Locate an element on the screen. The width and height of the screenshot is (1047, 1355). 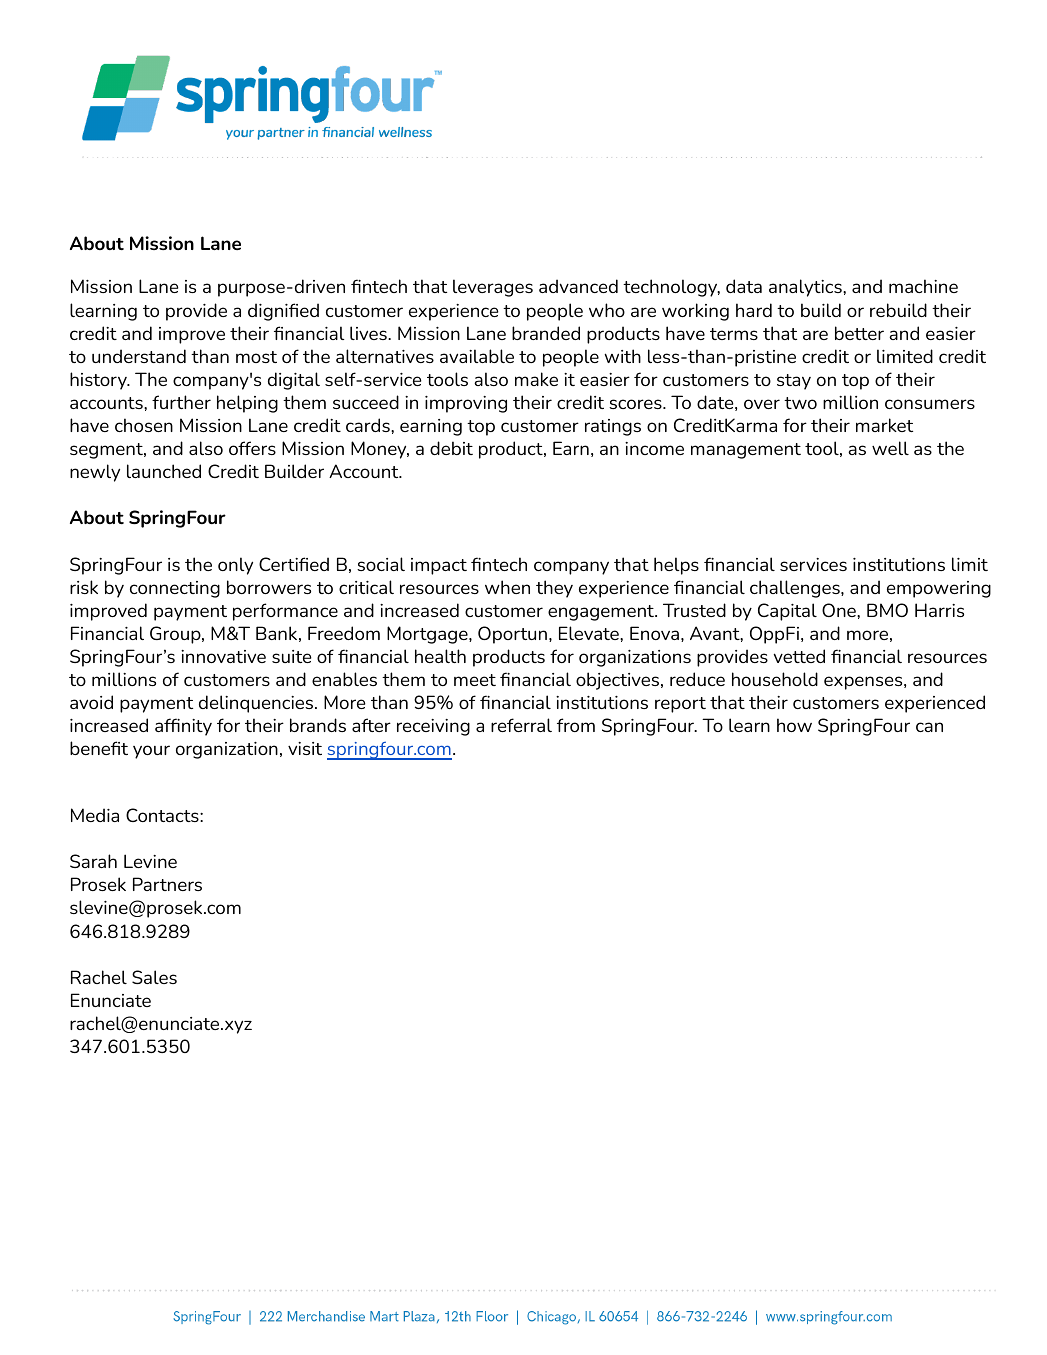
Sales is located at coordinates (154, 977).
